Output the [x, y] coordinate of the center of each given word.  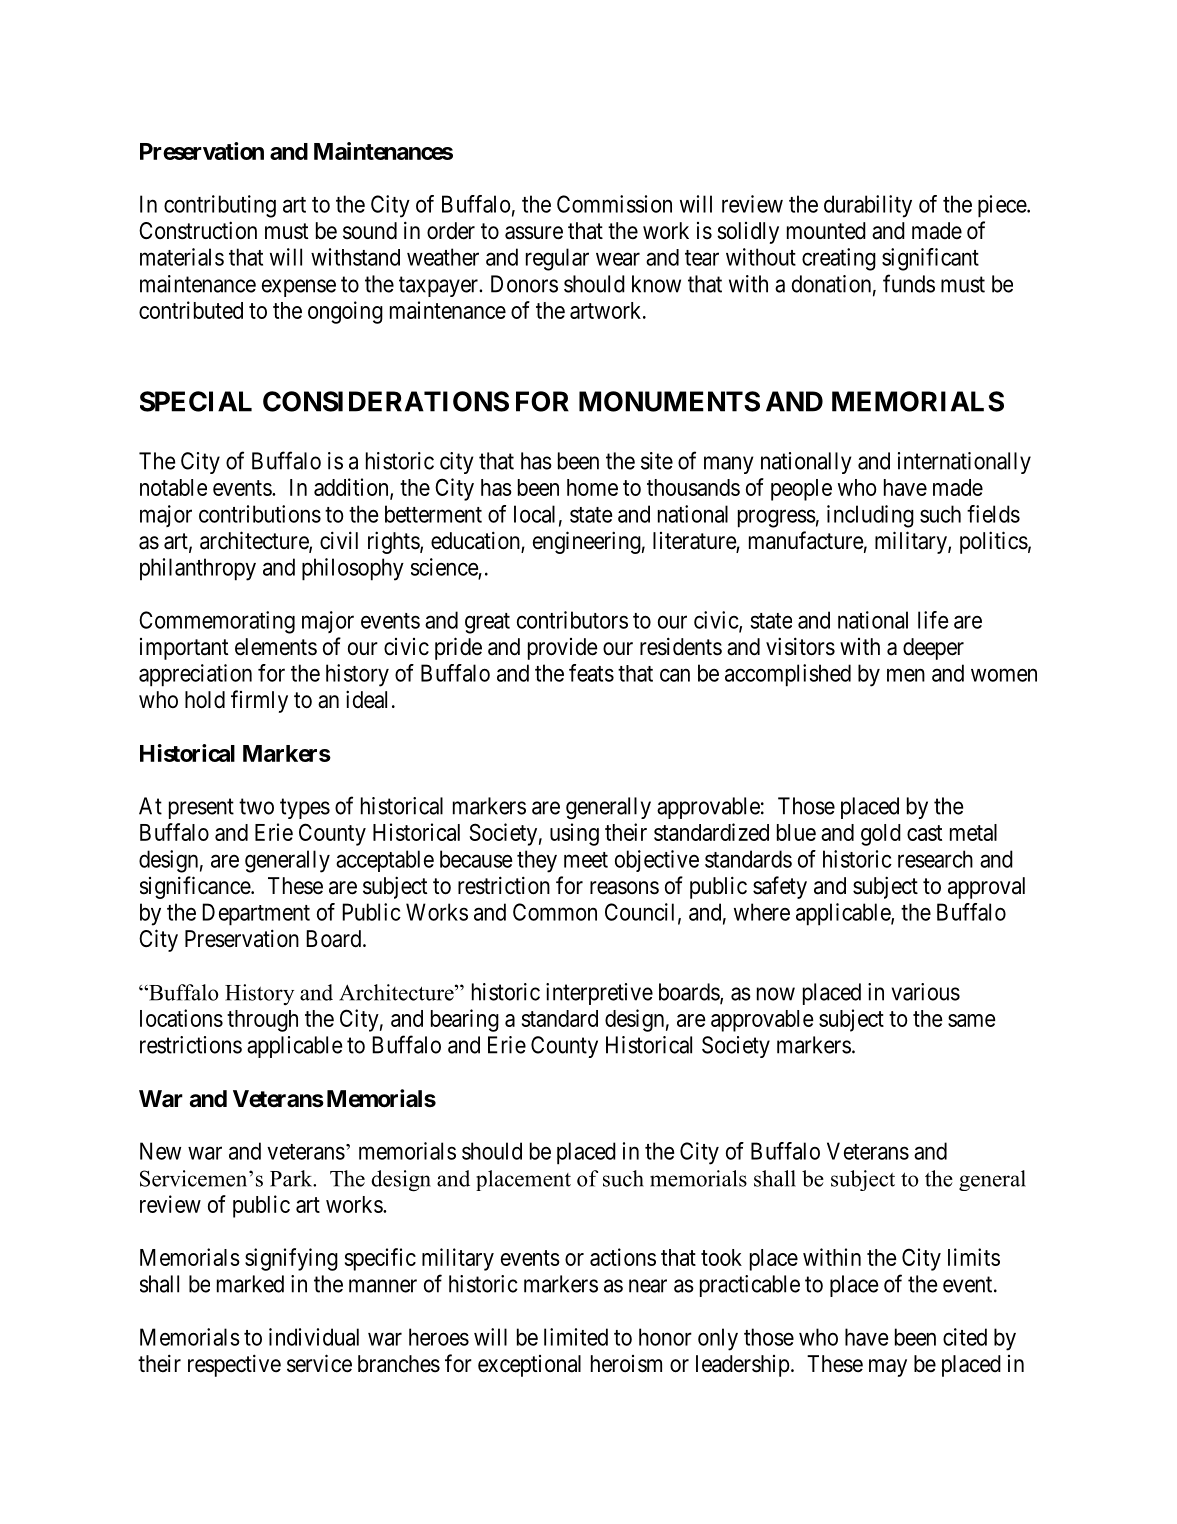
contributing [220, 206]
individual [314, 1337]
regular [557, 259]
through [262, 1021]
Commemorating [217, 622]
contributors [572, 620]
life [933, 620]
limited [576, 1337]
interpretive [599, 994]
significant [930, 259]
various [926, 992]
